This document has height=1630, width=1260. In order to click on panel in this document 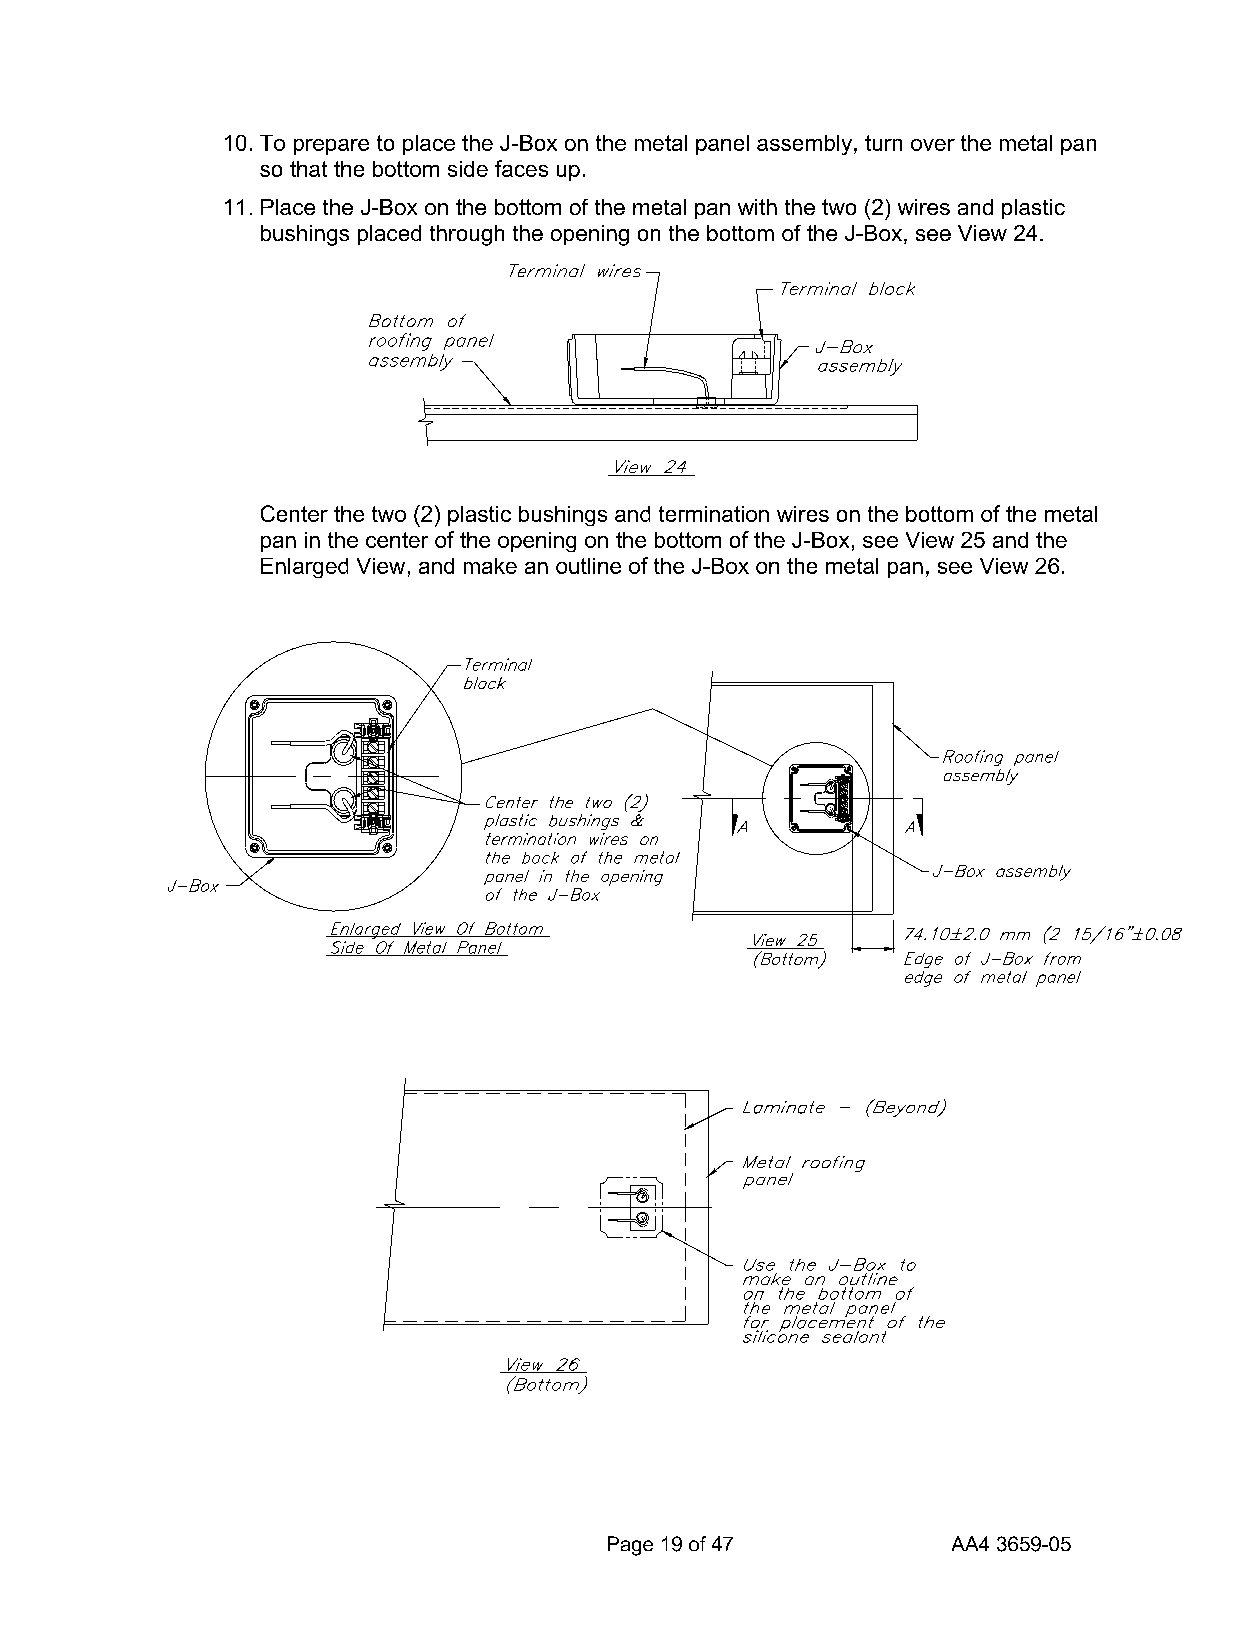, I will do `click(722, 145)`.
